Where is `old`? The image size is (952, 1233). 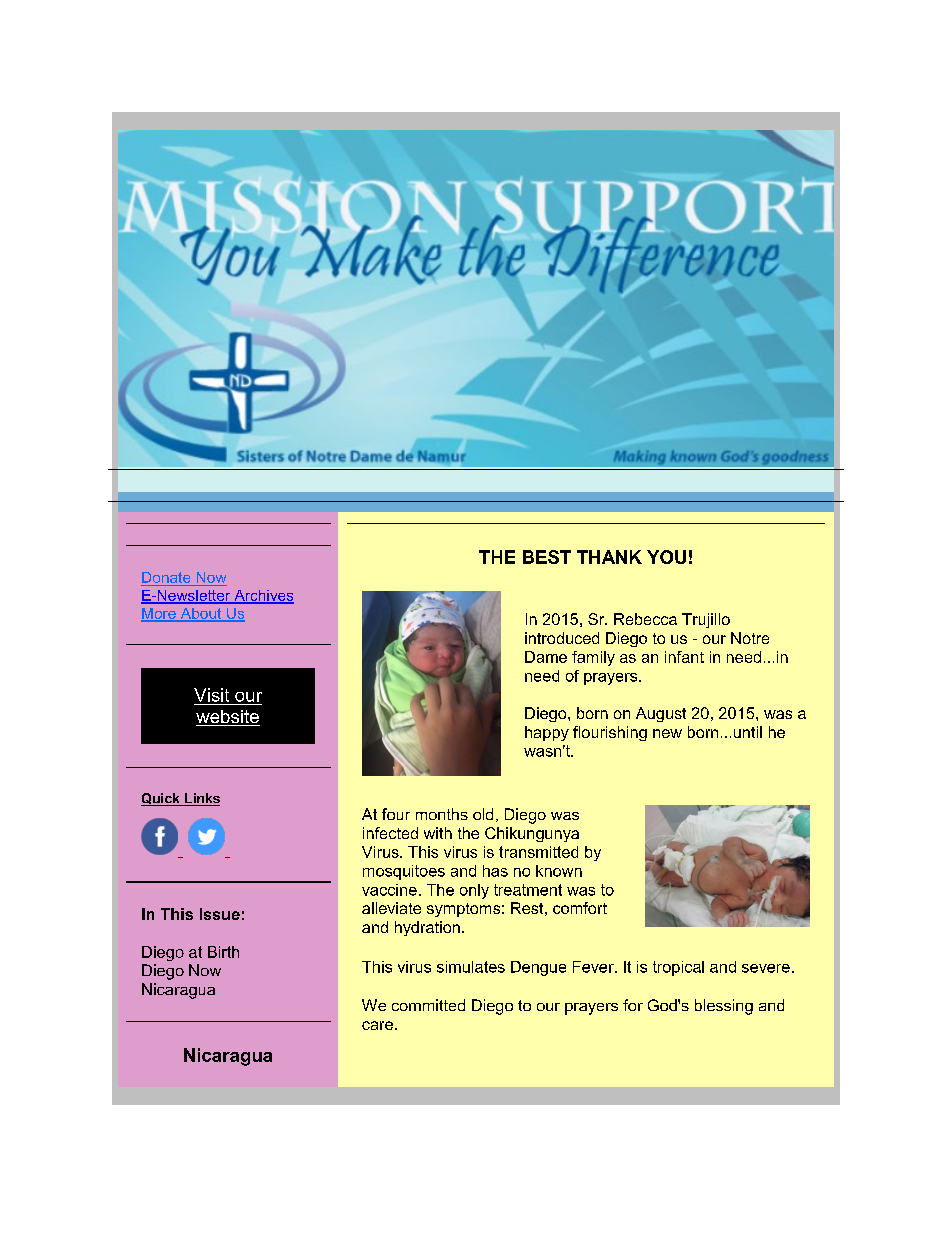 old is located at coordinates (483, 814).
